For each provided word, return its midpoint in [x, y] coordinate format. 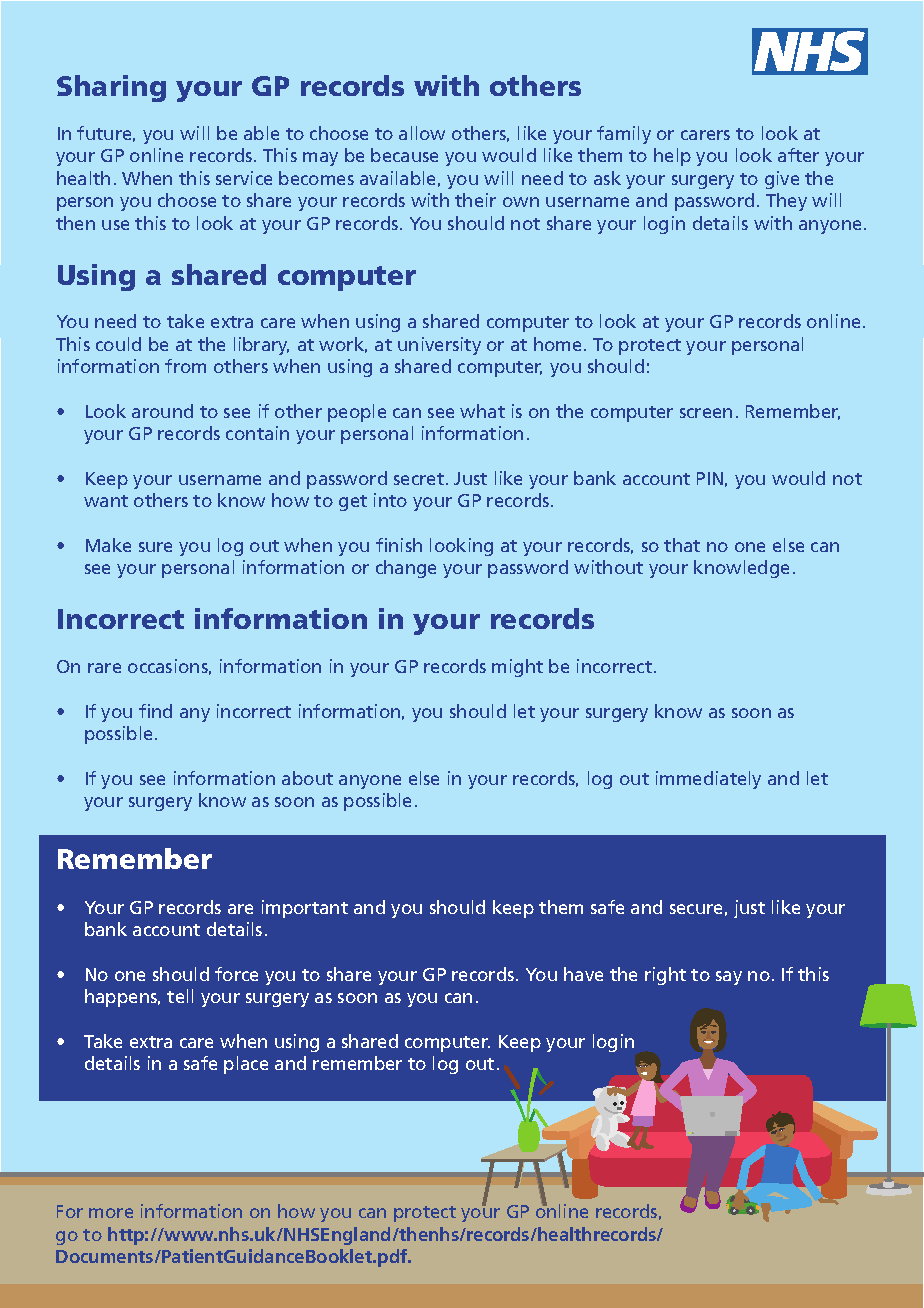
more [111, 1213]
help [672, 157]
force [236, 974]
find [155, 711]
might [517, 668]
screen [706, 413]
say [729, 978]
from [185, 366]
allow [422, 133]
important [305, 909]
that [682, 545]
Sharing [111, 88]
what [482, 411]
